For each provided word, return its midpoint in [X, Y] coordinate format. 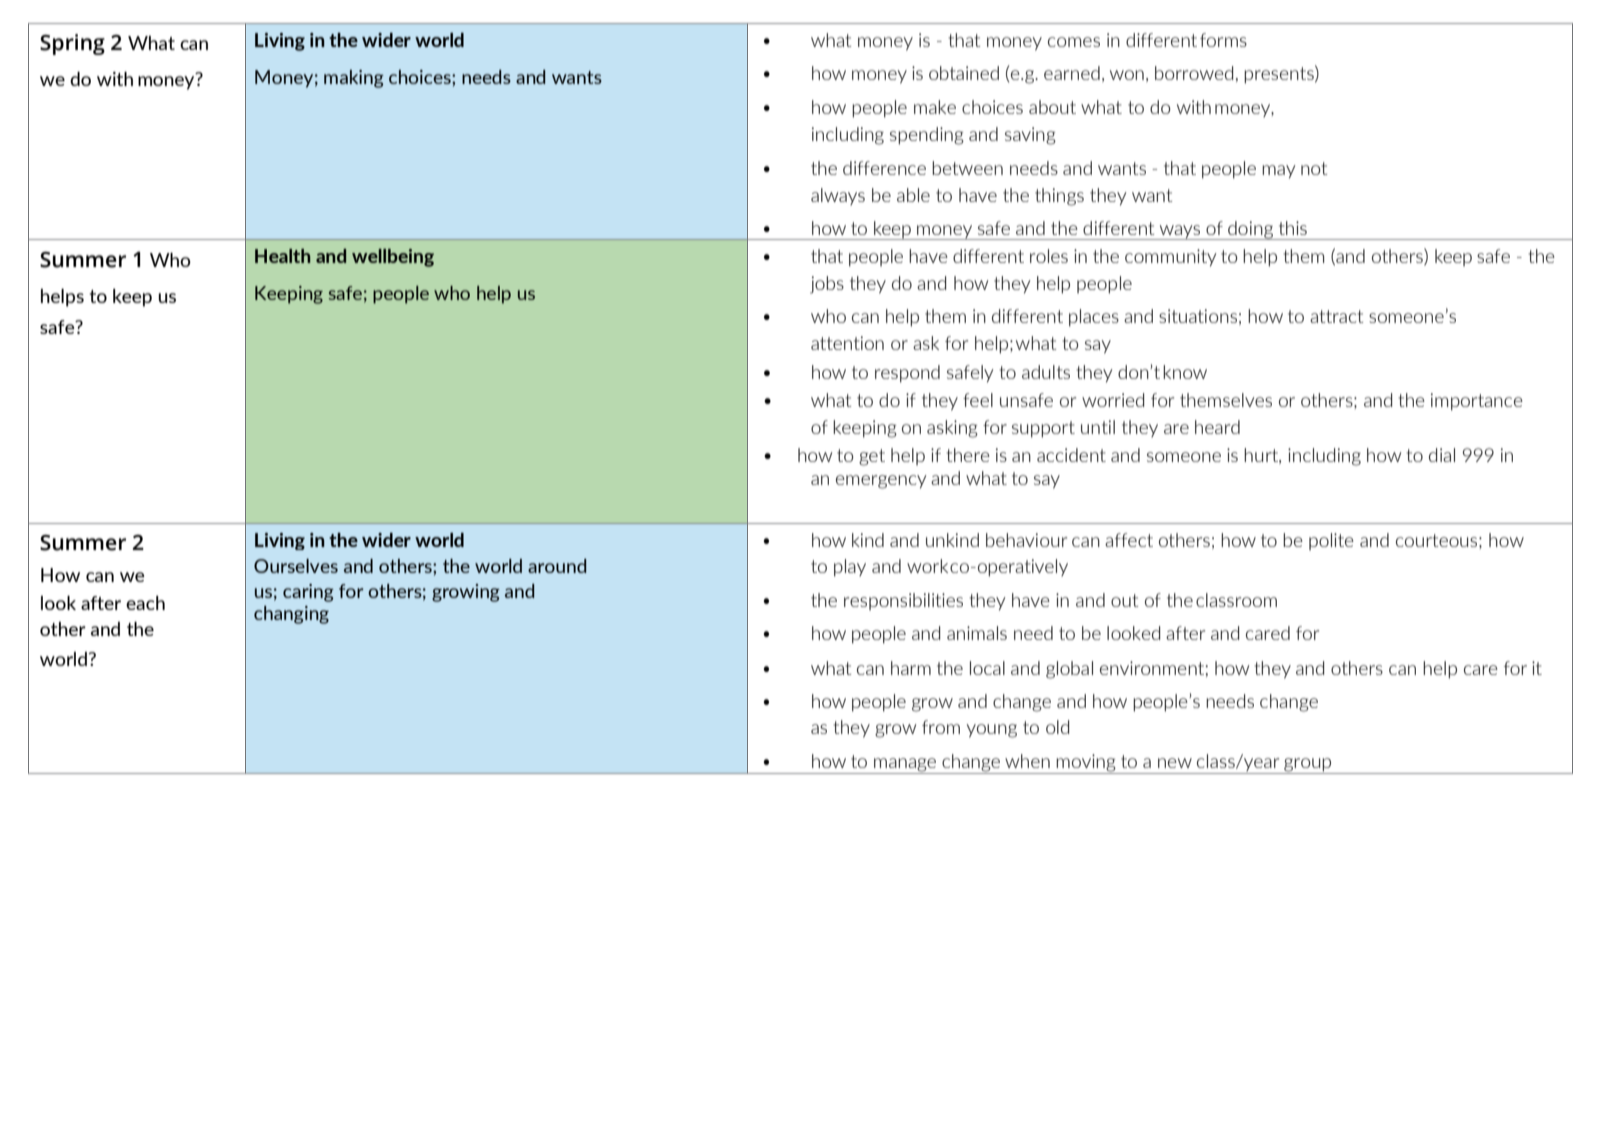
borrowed [1194, 73]
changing [291, 615]
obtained [964, 73]
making [354, 79]
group [1308, 766]
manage [905, 766]
